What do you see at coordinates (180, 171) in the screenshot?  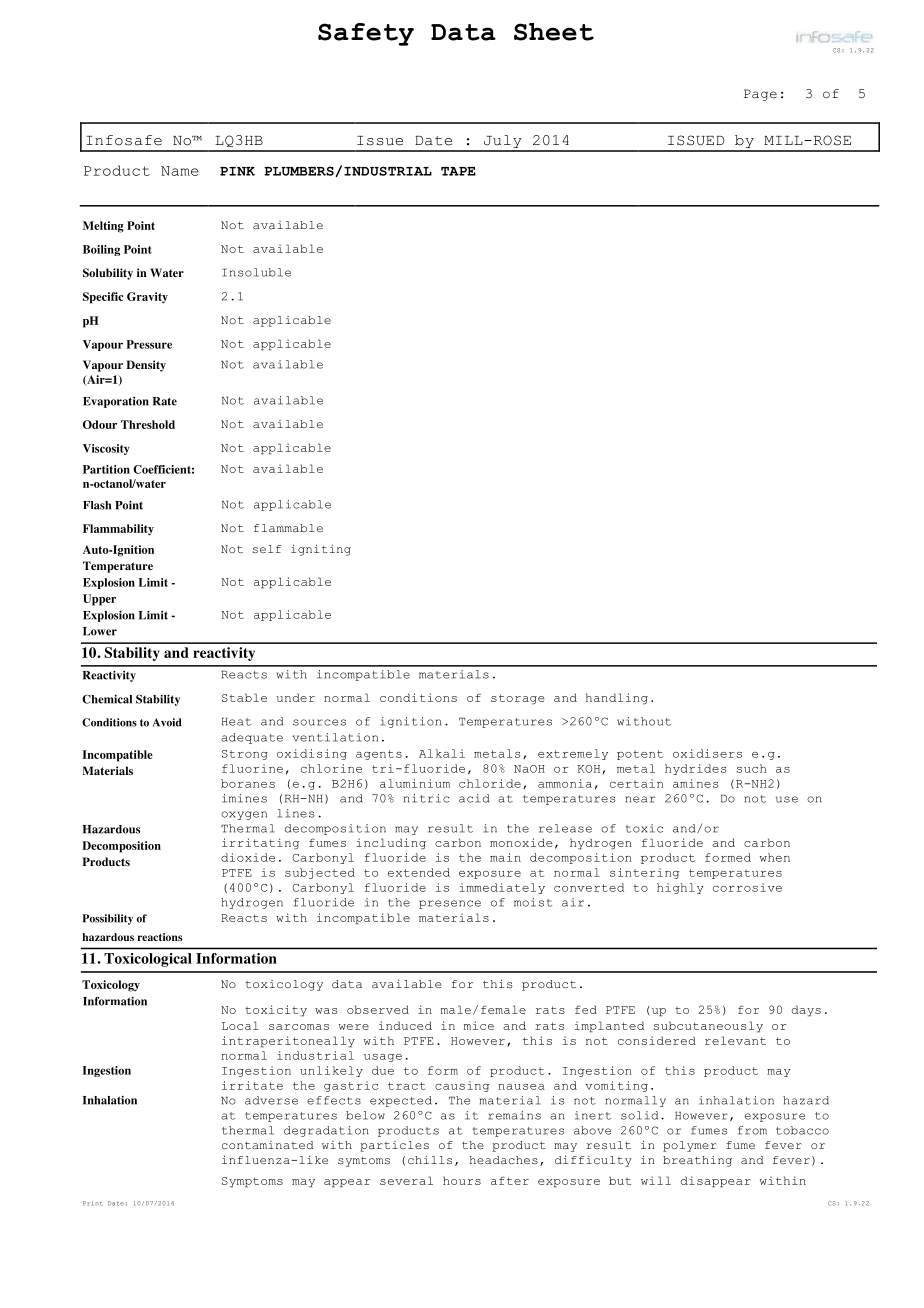 I see `Name` at bounding box center [180, 171].
